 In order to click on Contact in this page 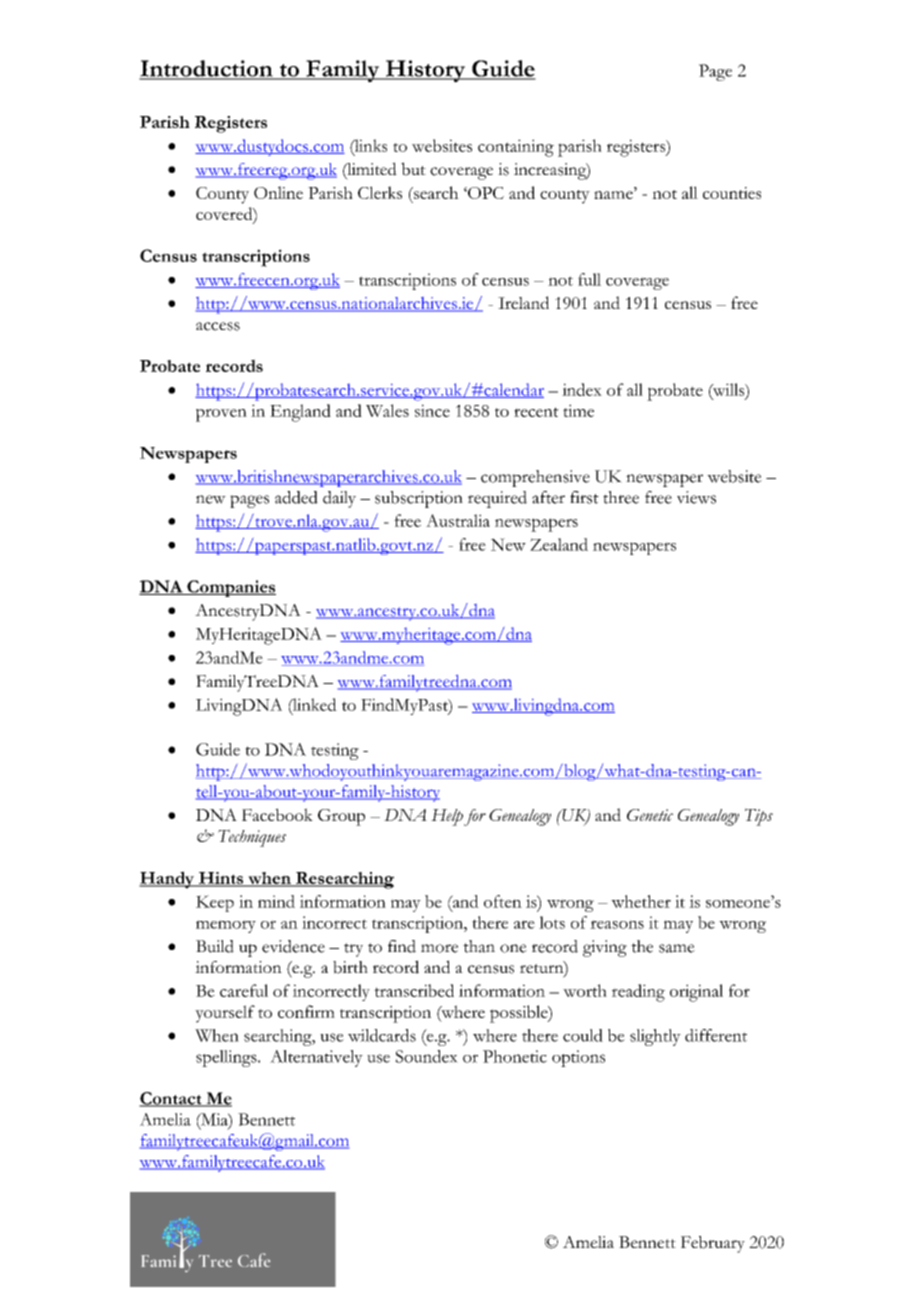, I will do `click(171, 1099)`.
